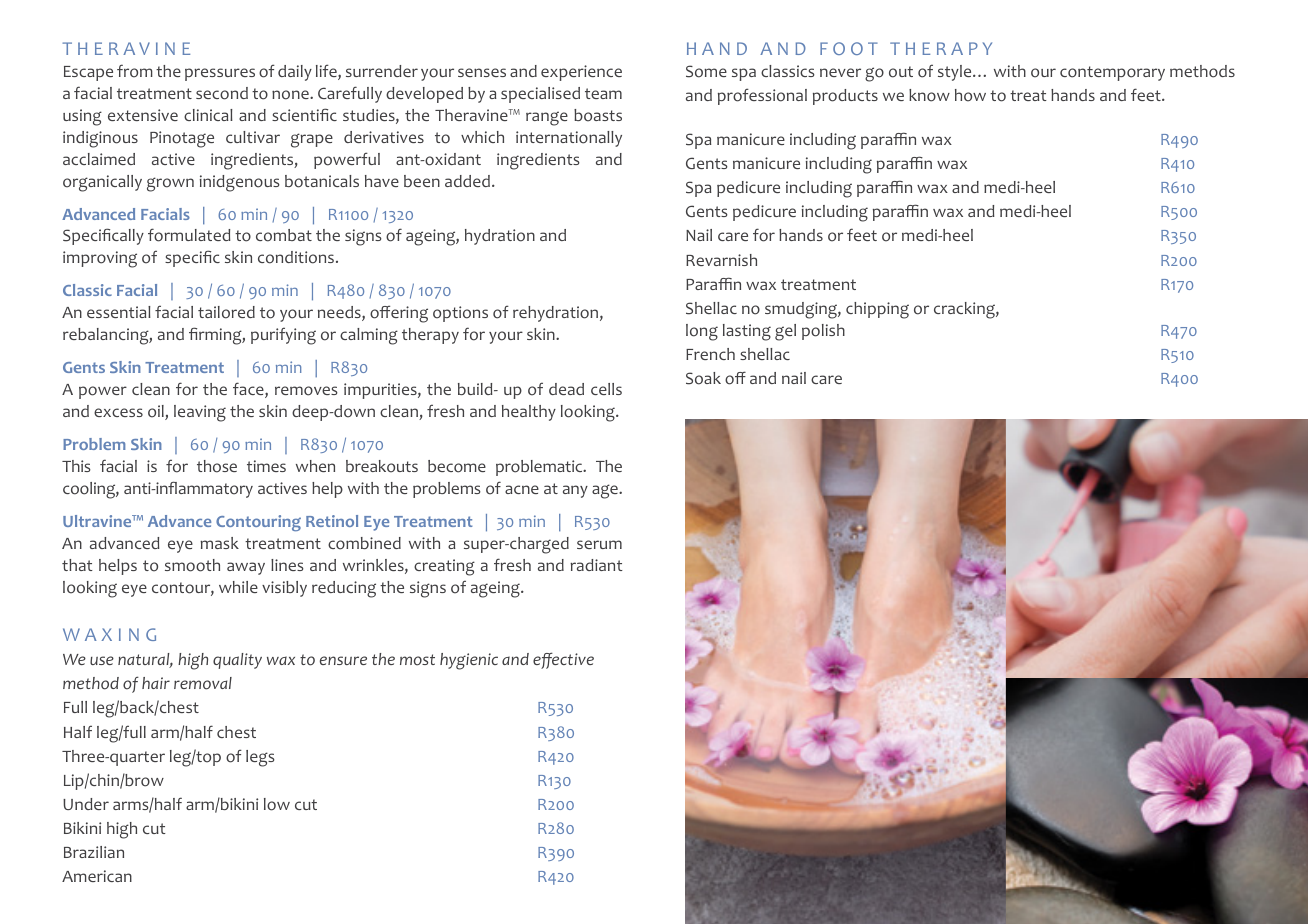 The image size is (1308, 924). Describe the element at coordinates (970, 95) in the screenshot. I see `how` at that location.
